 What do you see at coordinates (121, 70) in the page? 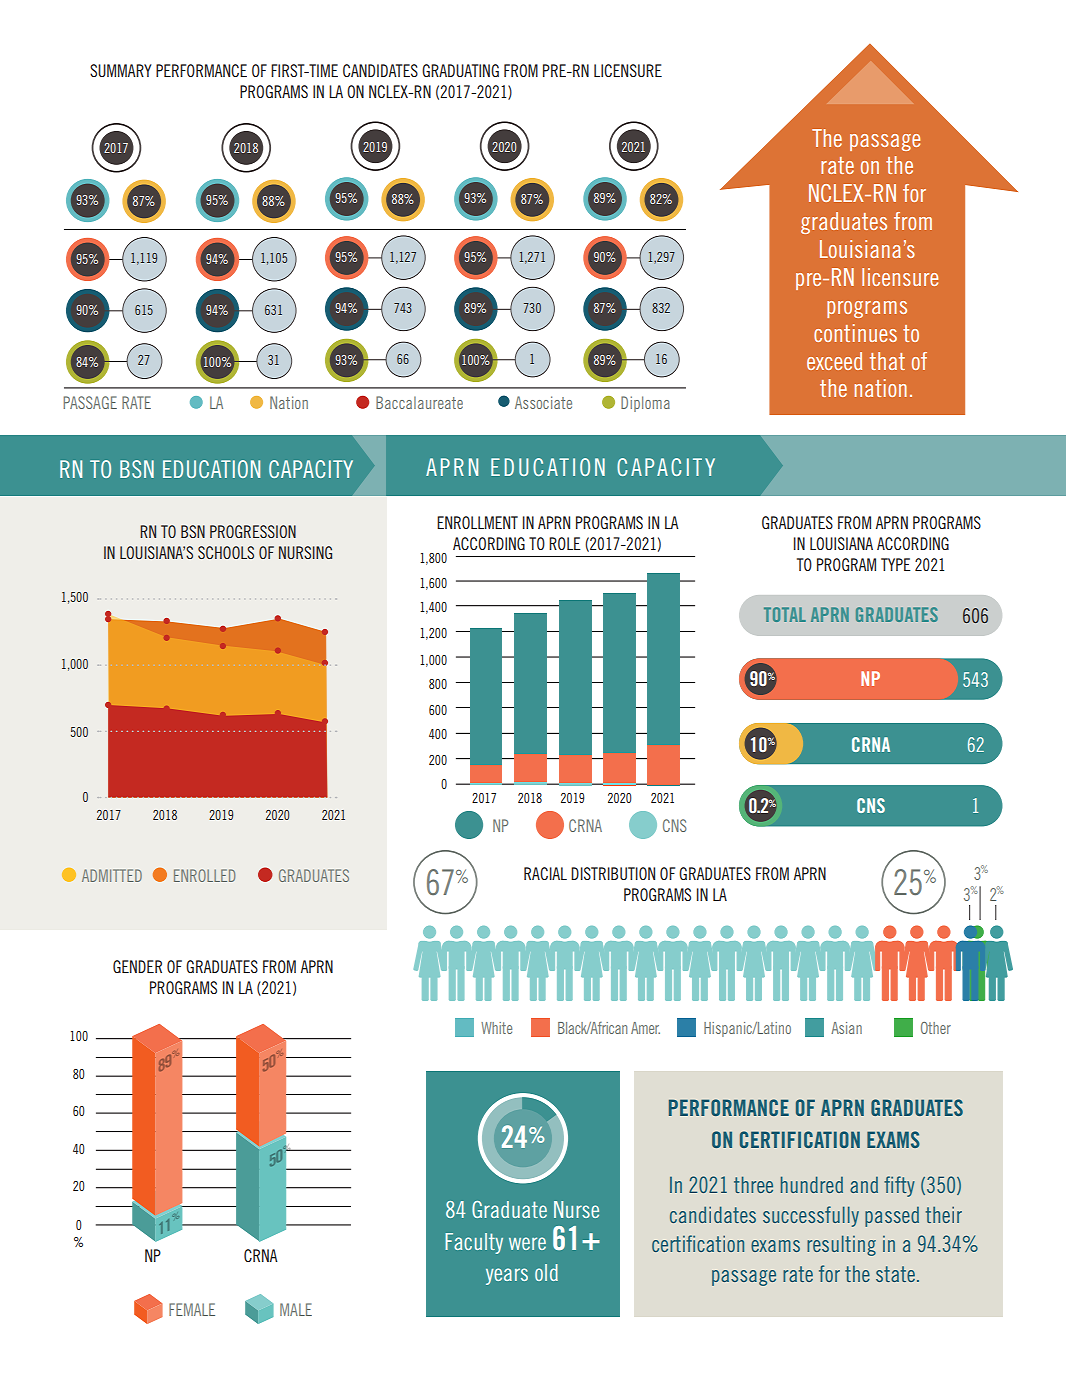
I see `SUMMARY` at bounding box center [121, 70].
